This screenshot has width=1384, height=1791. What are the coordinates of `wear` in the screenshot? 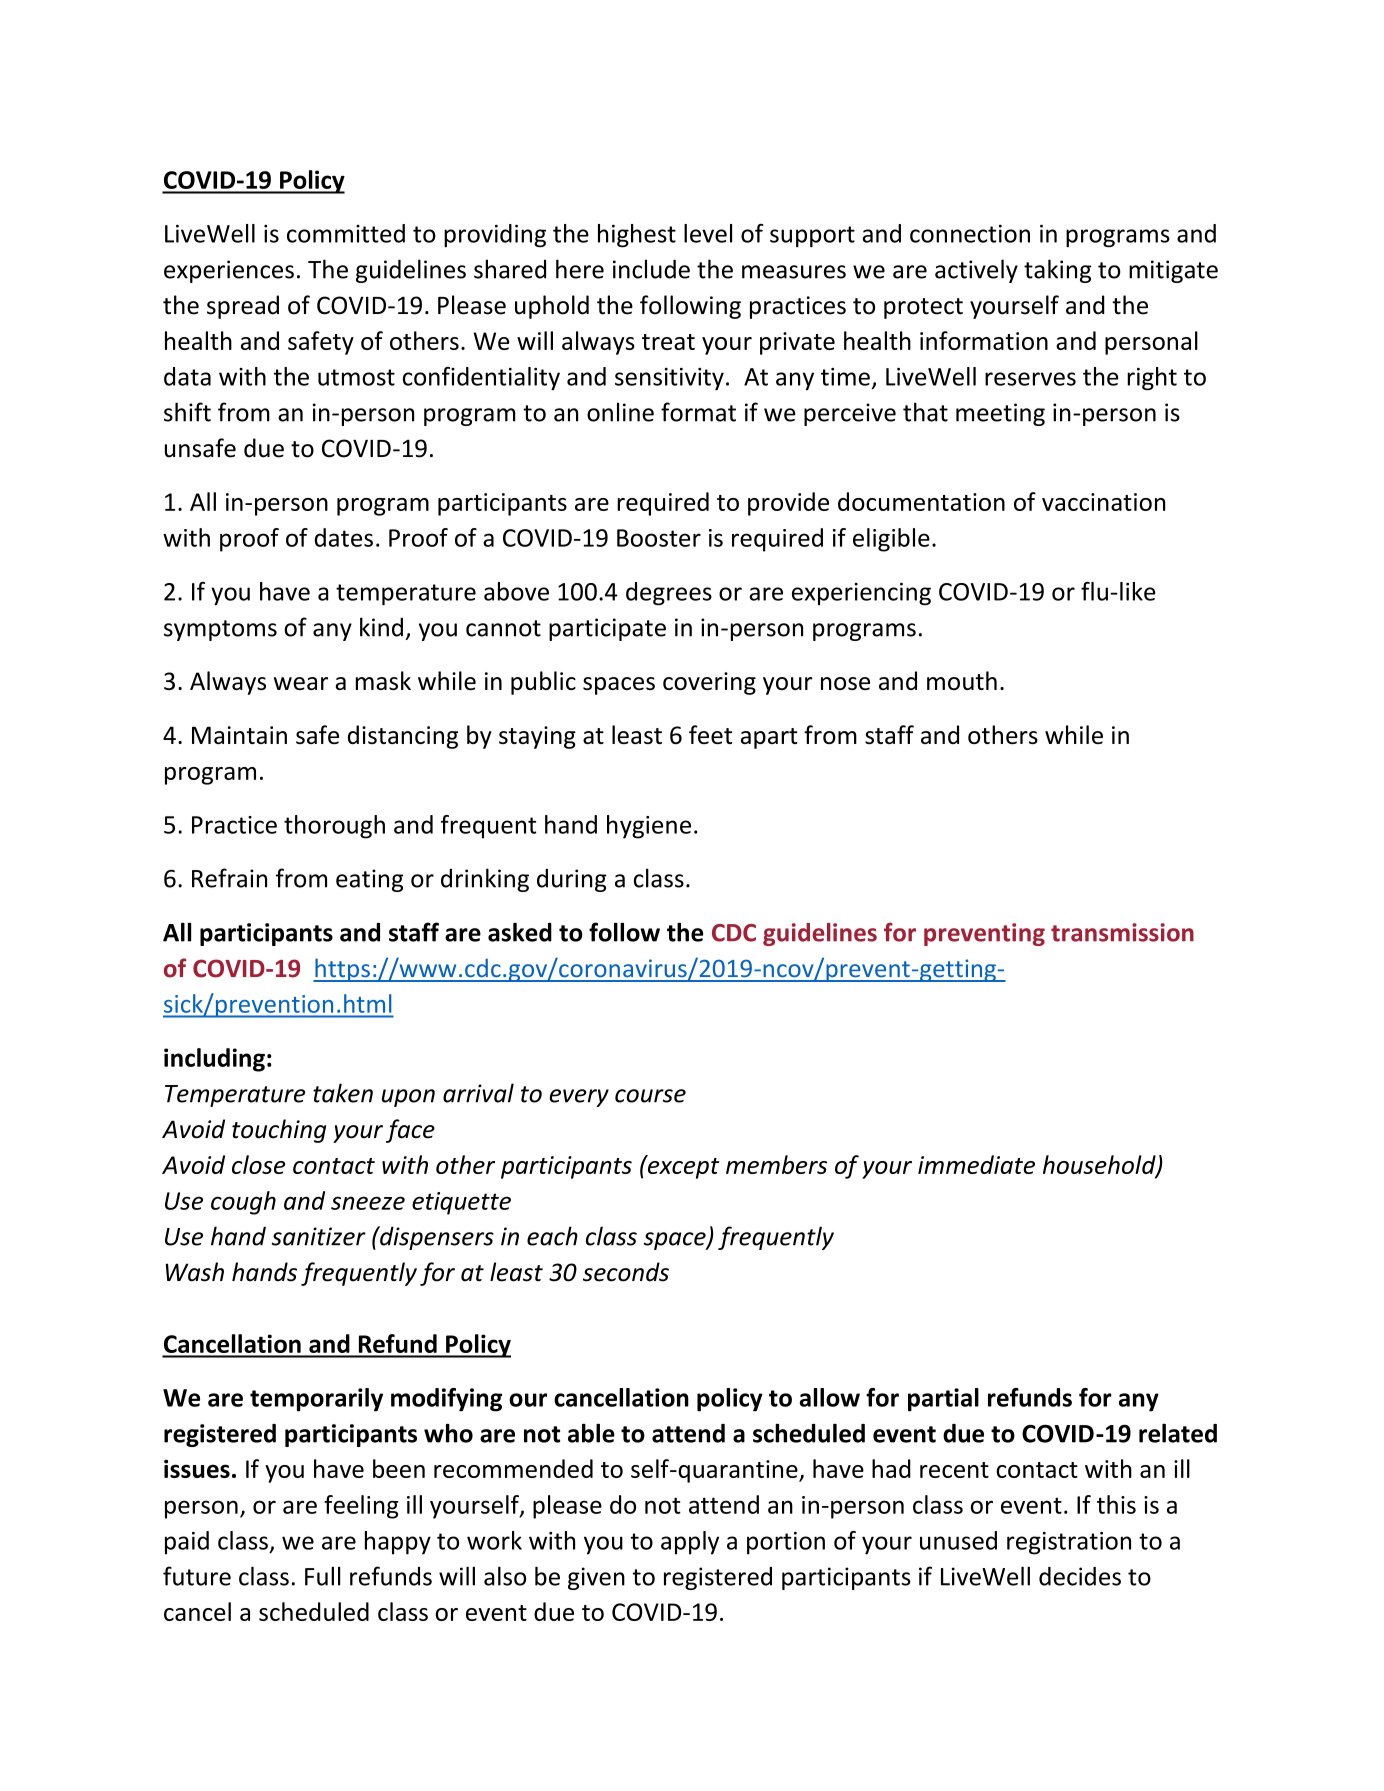 It's located at (301, 683).
